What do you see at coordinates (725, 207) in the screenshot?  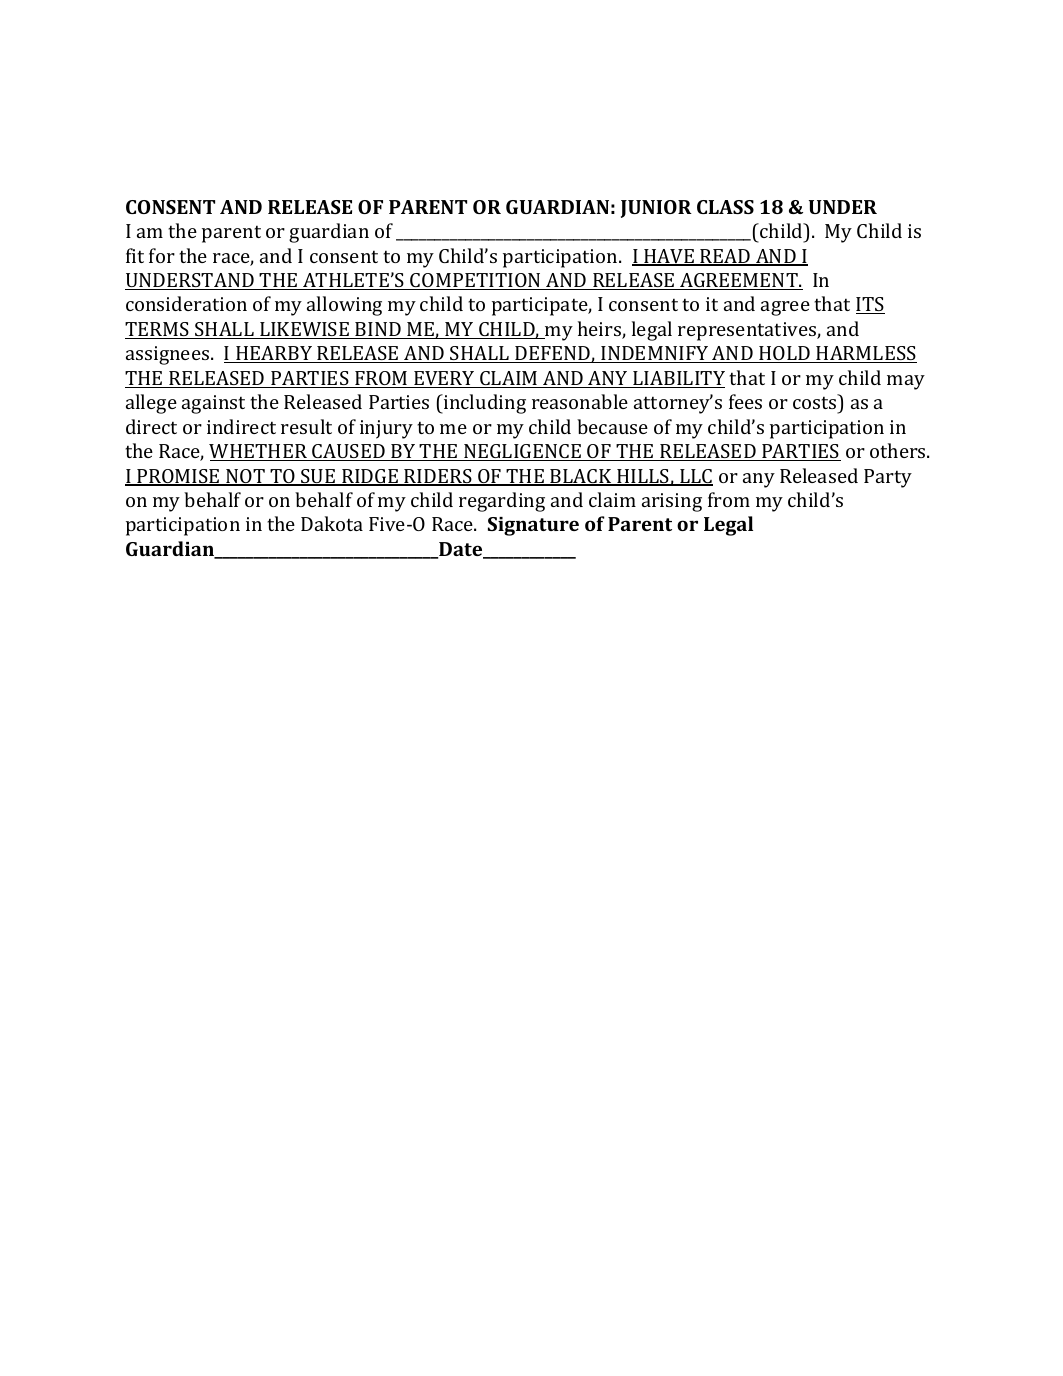 I see `CLASS` at bounding box center [725, 207].
